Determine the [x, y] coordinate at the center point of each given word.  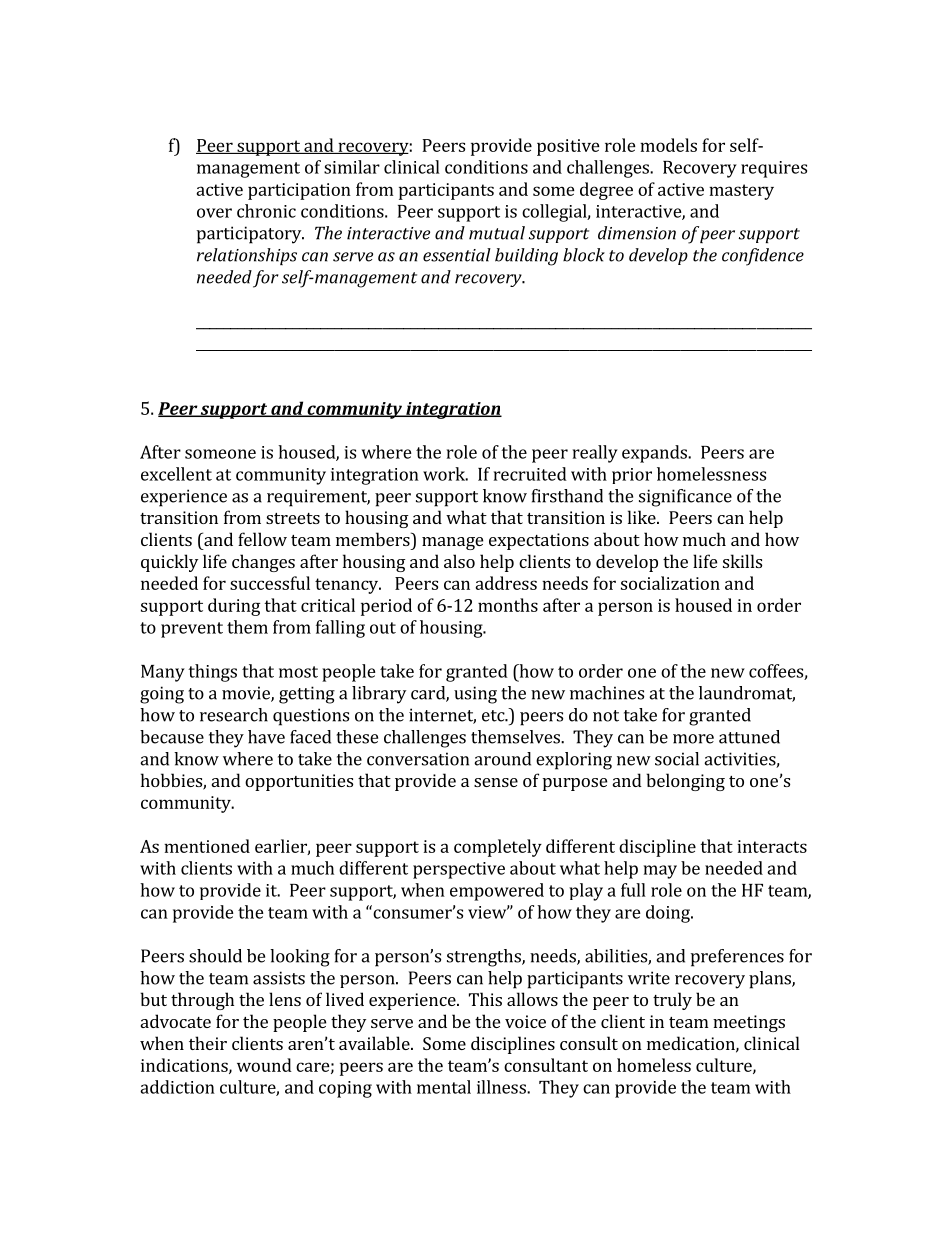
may [660, 872]
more [693, 739]
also [459, 561]
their [208, 1043]
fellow [262, 539]
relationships [247, 256]
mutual [497, 233]
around [502, 759]
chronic [266, 211]
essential [457, 255]
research [234, 715]
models [668, 145]
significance [685, 498]
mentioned [207, 846]
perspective [459, 870]
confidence [763, 257]
